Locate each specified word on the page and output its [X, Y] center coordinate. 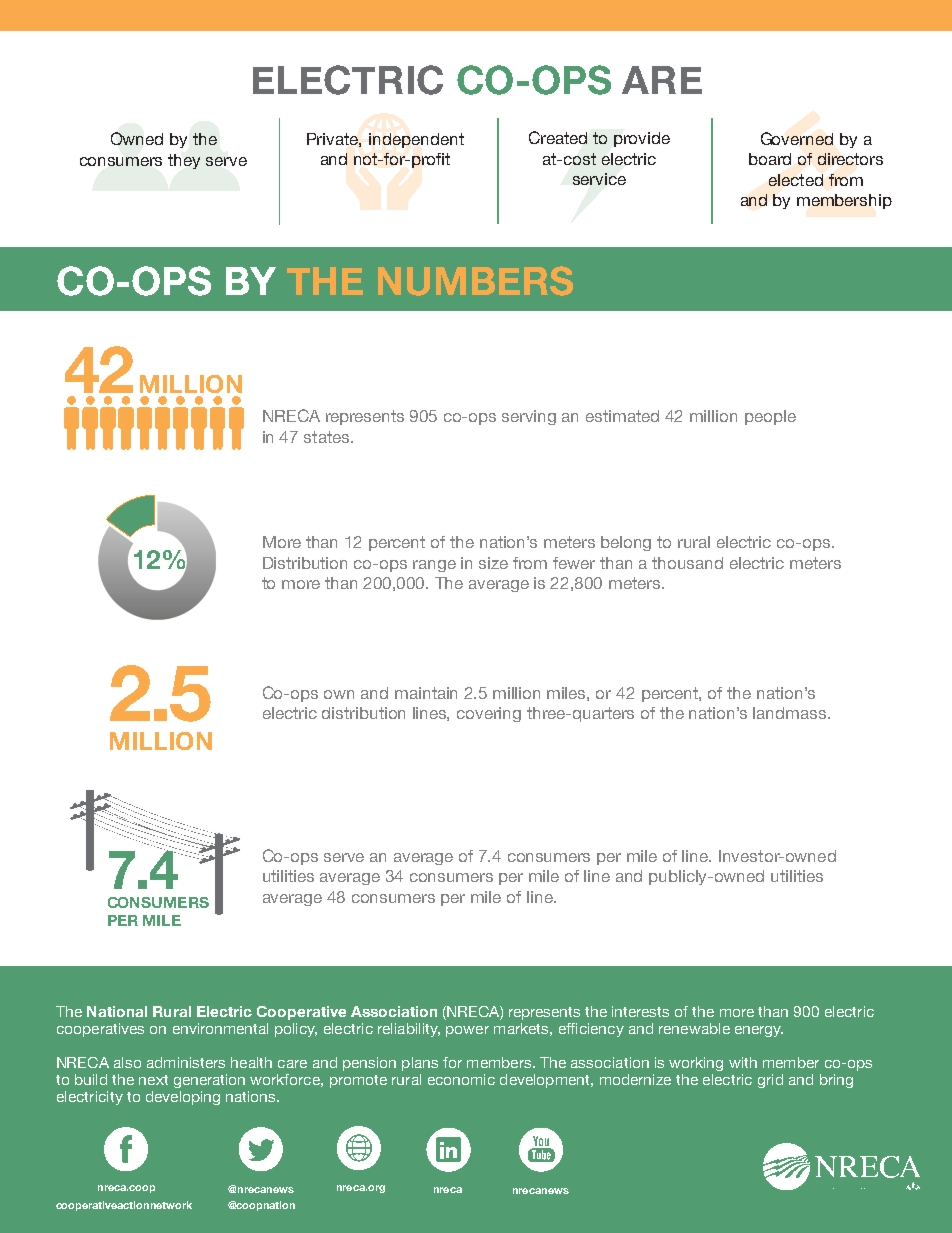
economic [461, 1079]
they [184, 161]
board [770, 159]
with [743, 1062]
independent [416, 140]
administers [186, 1062]
